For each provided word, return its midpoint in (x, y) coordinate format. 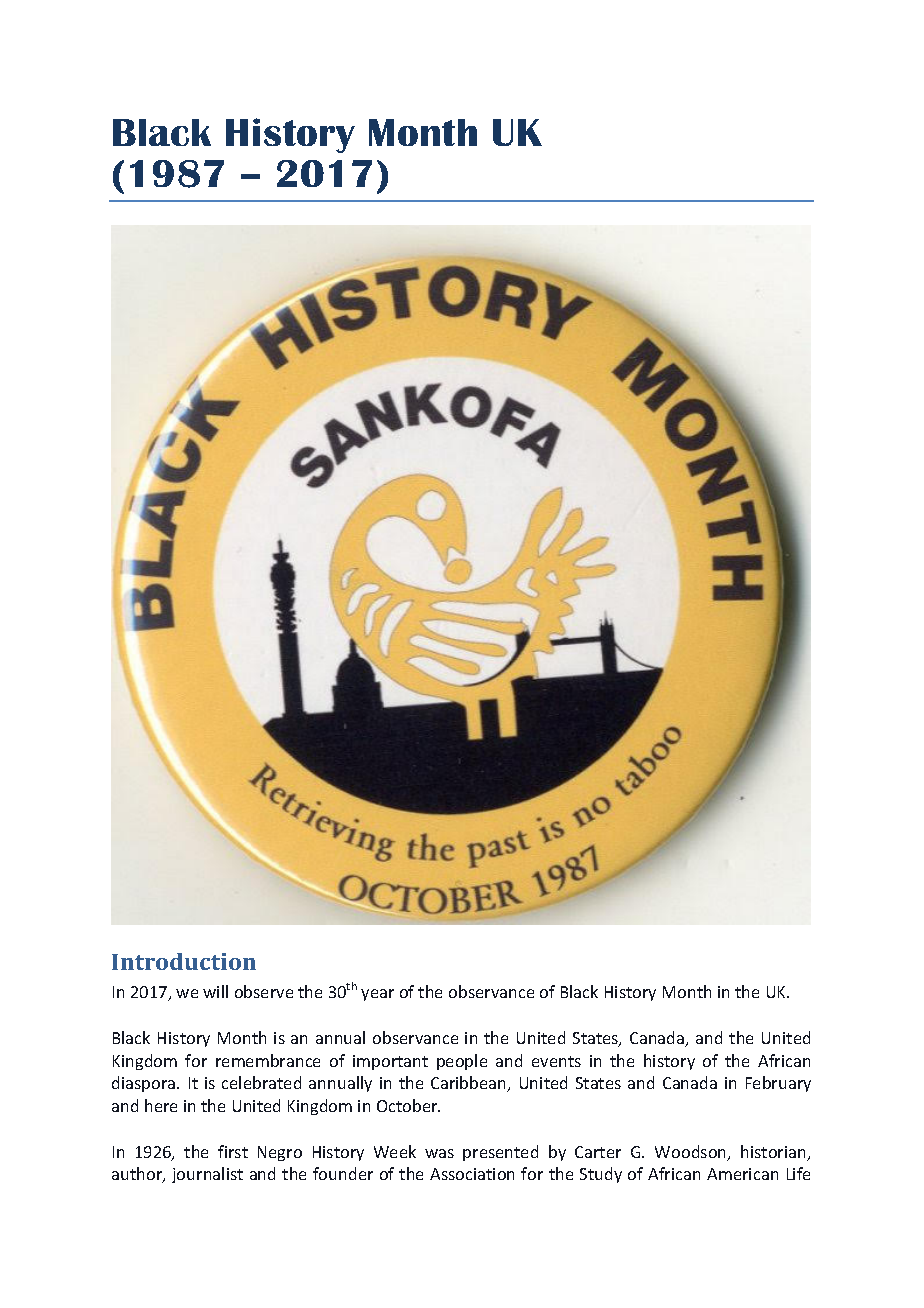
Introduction (184, 961)
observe (264, 991)
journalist (207, 1175)
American (742, 1174)
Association (472, 1174)
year (377, 995)
